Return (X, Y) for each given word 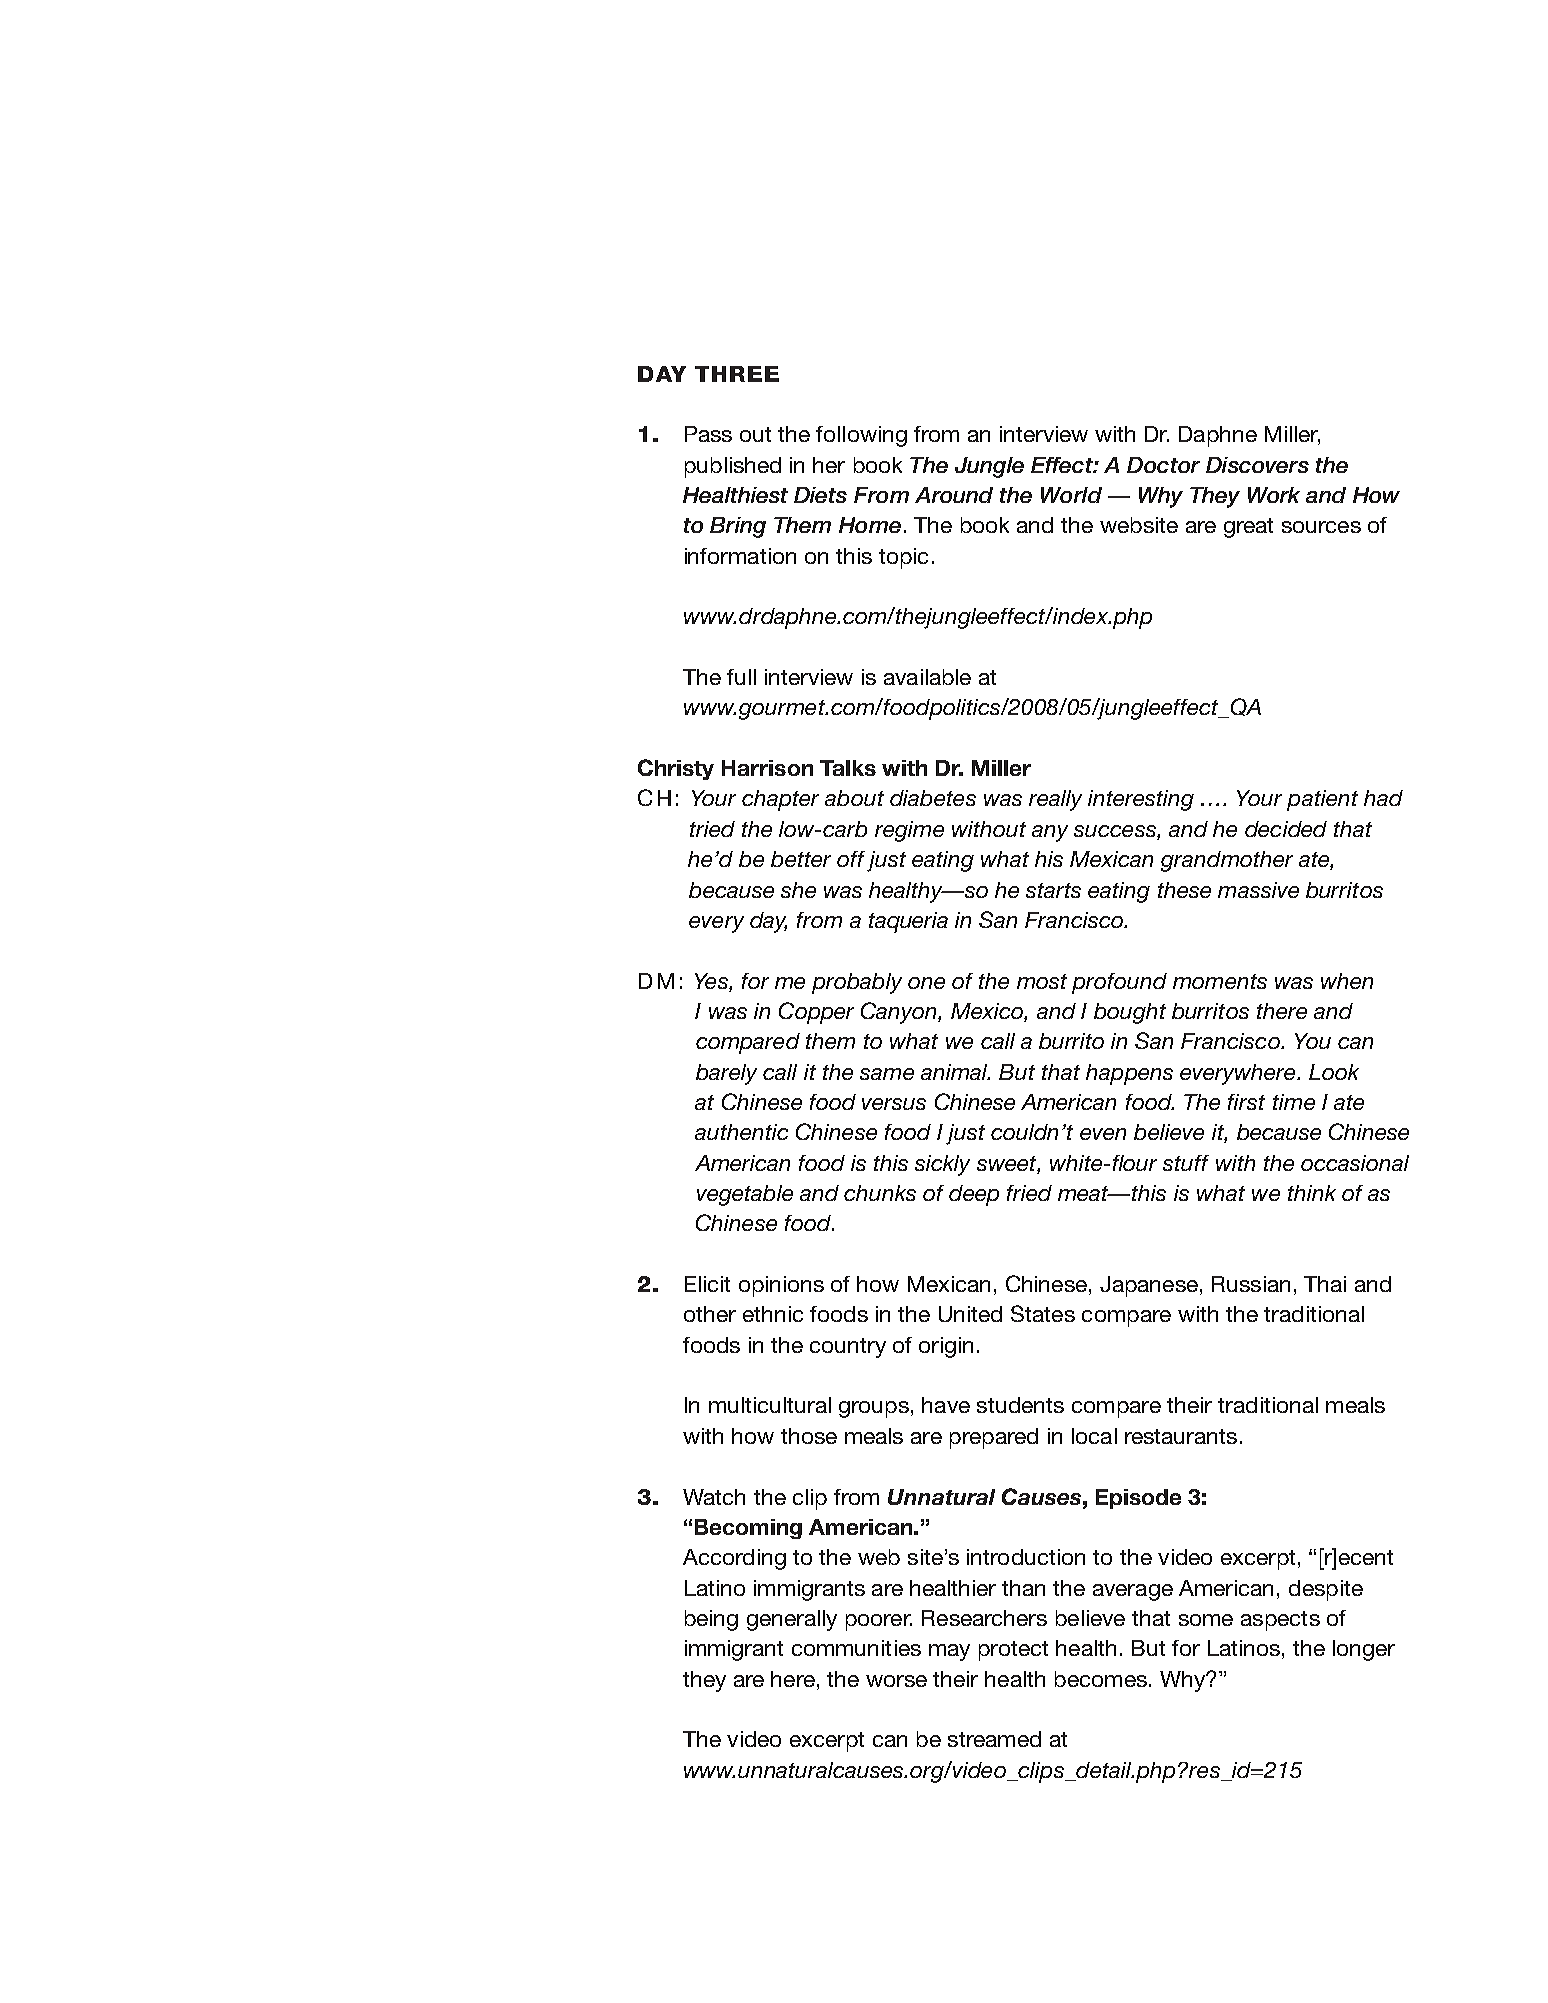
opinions (781, 1286)
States (1043, 1313)
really (1055, 800)
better (801, 859)
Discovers (1257, 465)
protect (1013, 1651)
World (1071, 495)
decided (1286, 829)
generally (792, 1620)
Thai (1325, 1284)
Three (737, 374)
